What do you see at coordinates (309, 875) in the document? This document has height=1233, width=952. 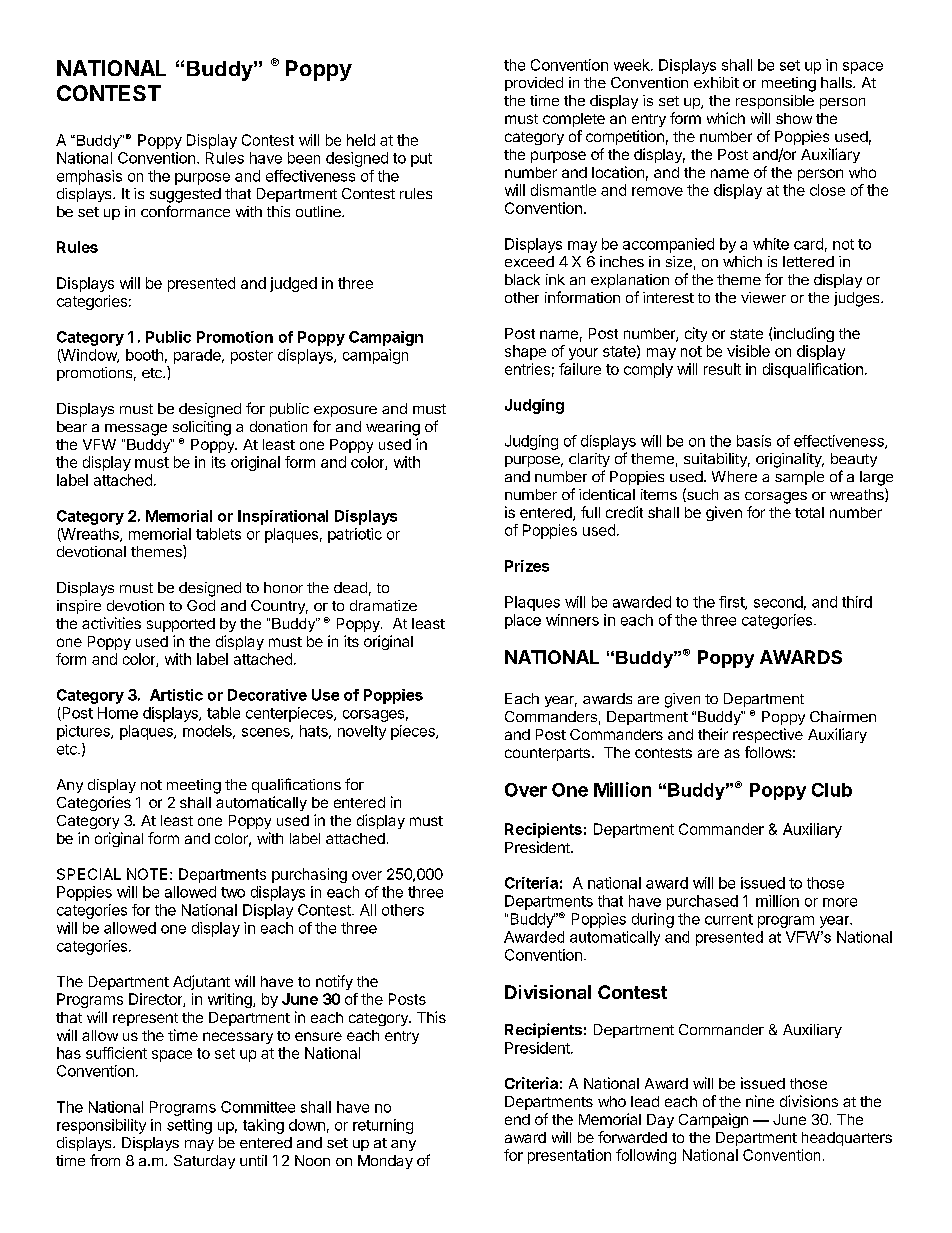 I see `purchasing` at bounding box center [309, 875].
